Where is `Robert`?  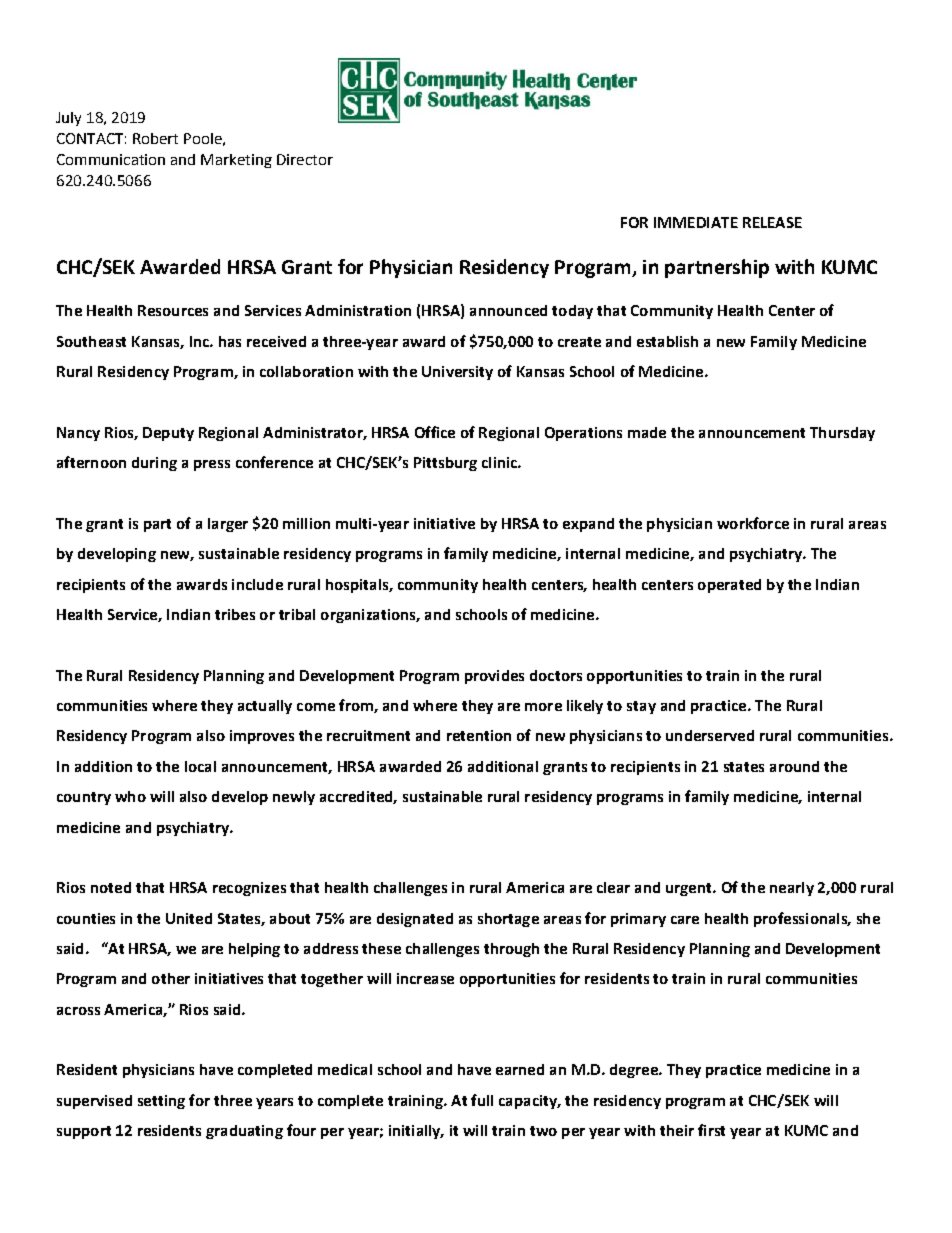 Robert is located at coordinates (155, 138).
